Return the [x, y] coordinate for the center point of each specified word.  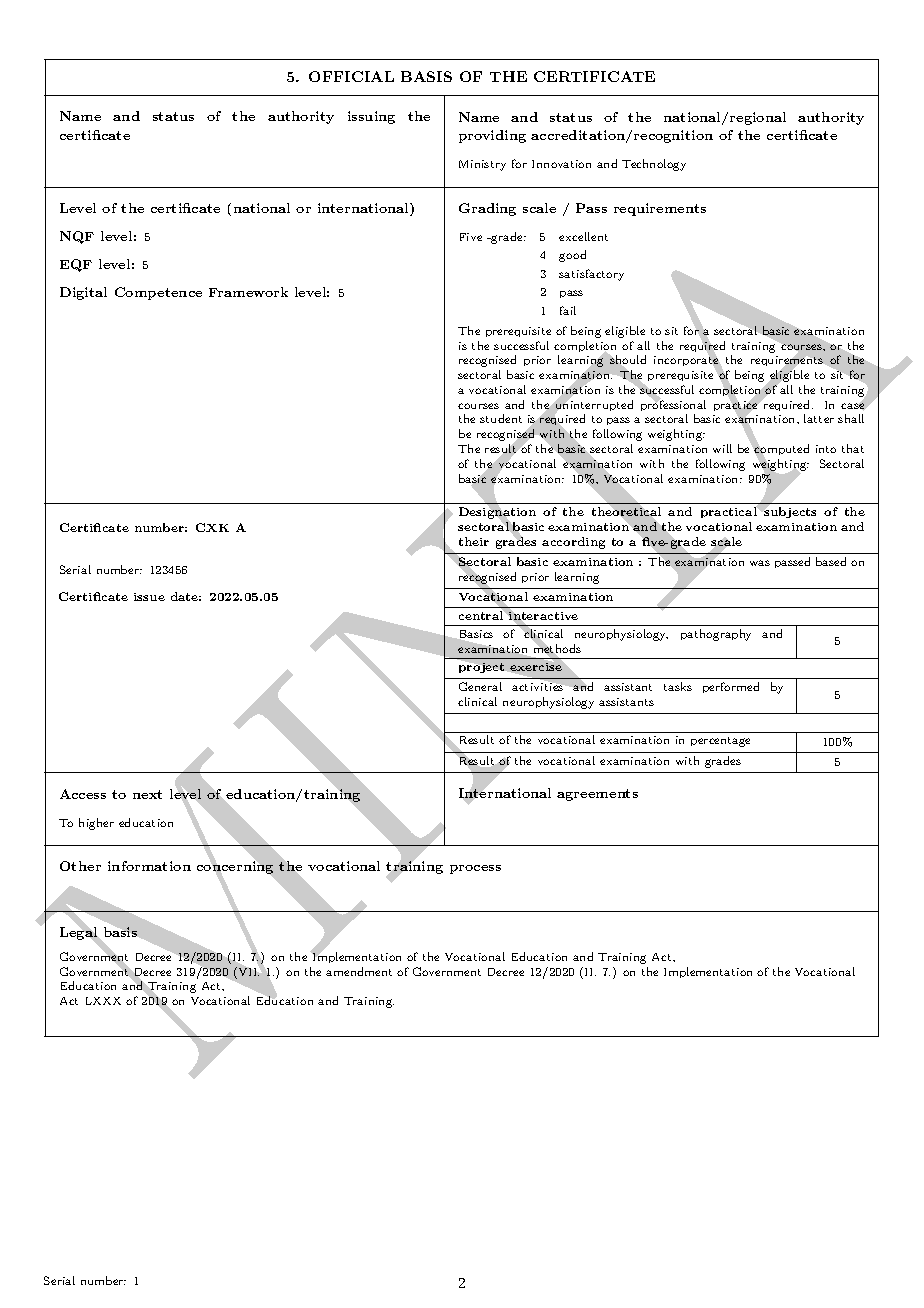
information [149, 866]
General [480, 686]
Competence [158, 293]
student [501, 418]
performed [731, 687]
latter [819, 418]
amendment [359, 971]
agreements [597, 795]
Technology [654, 165]
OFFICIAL [351, 76]
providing [492, 136]
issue [149, 597]
